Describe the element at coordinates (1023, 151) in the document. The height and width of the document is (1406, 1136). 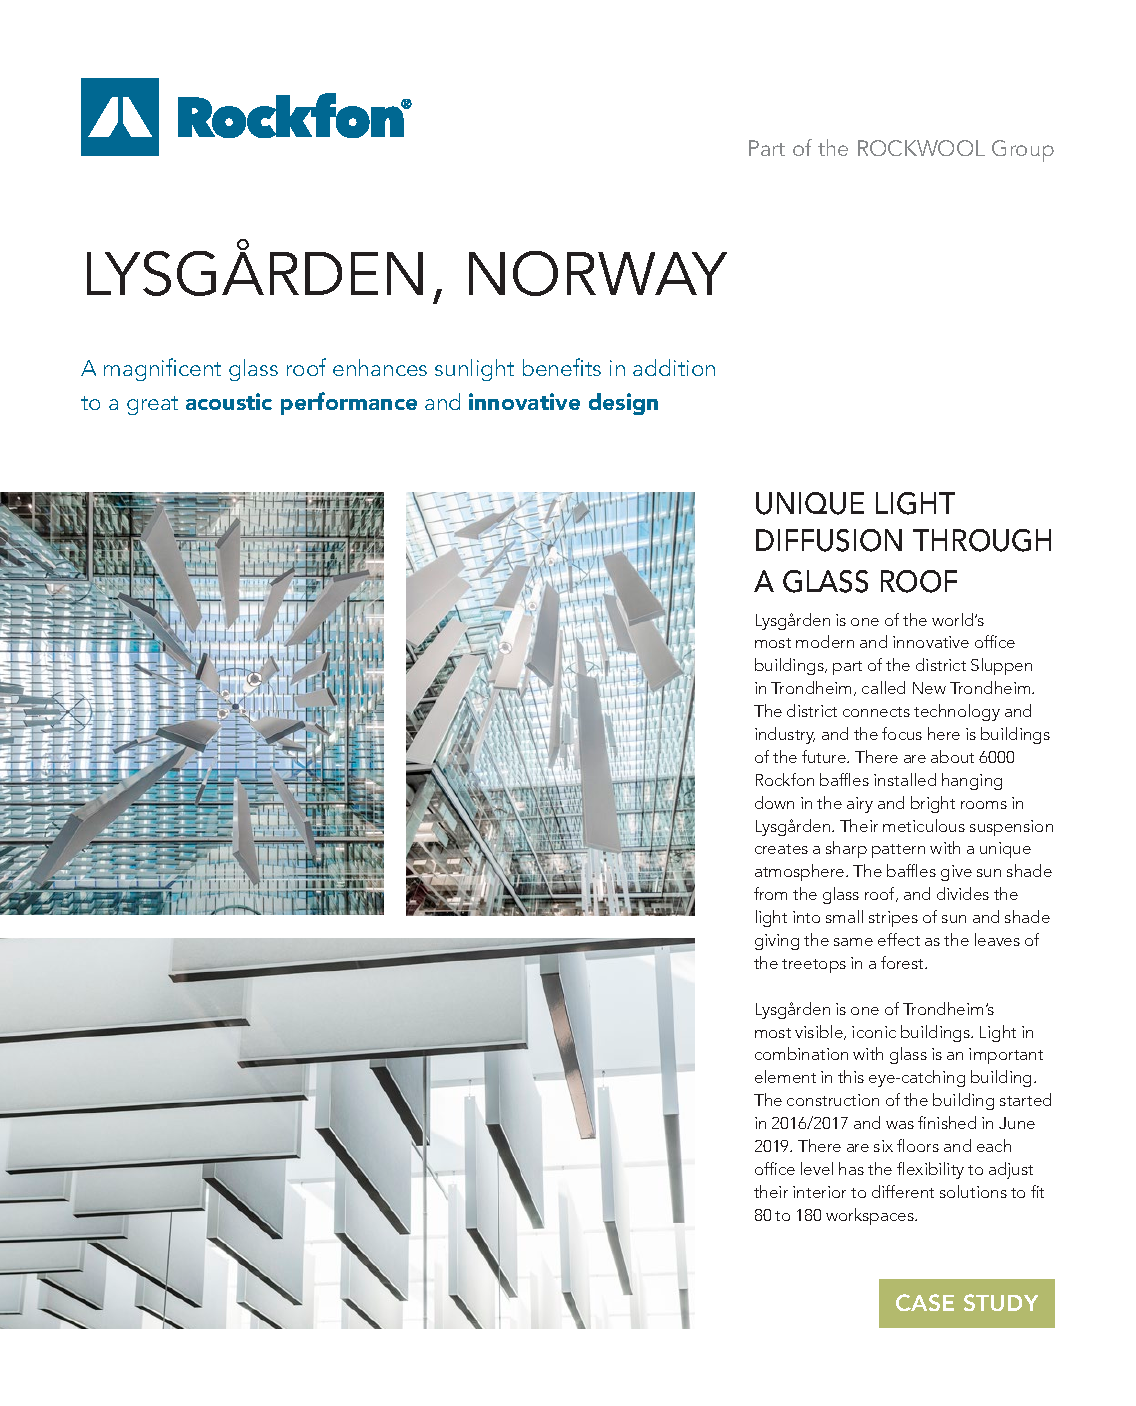
I see `Group` at that location.
